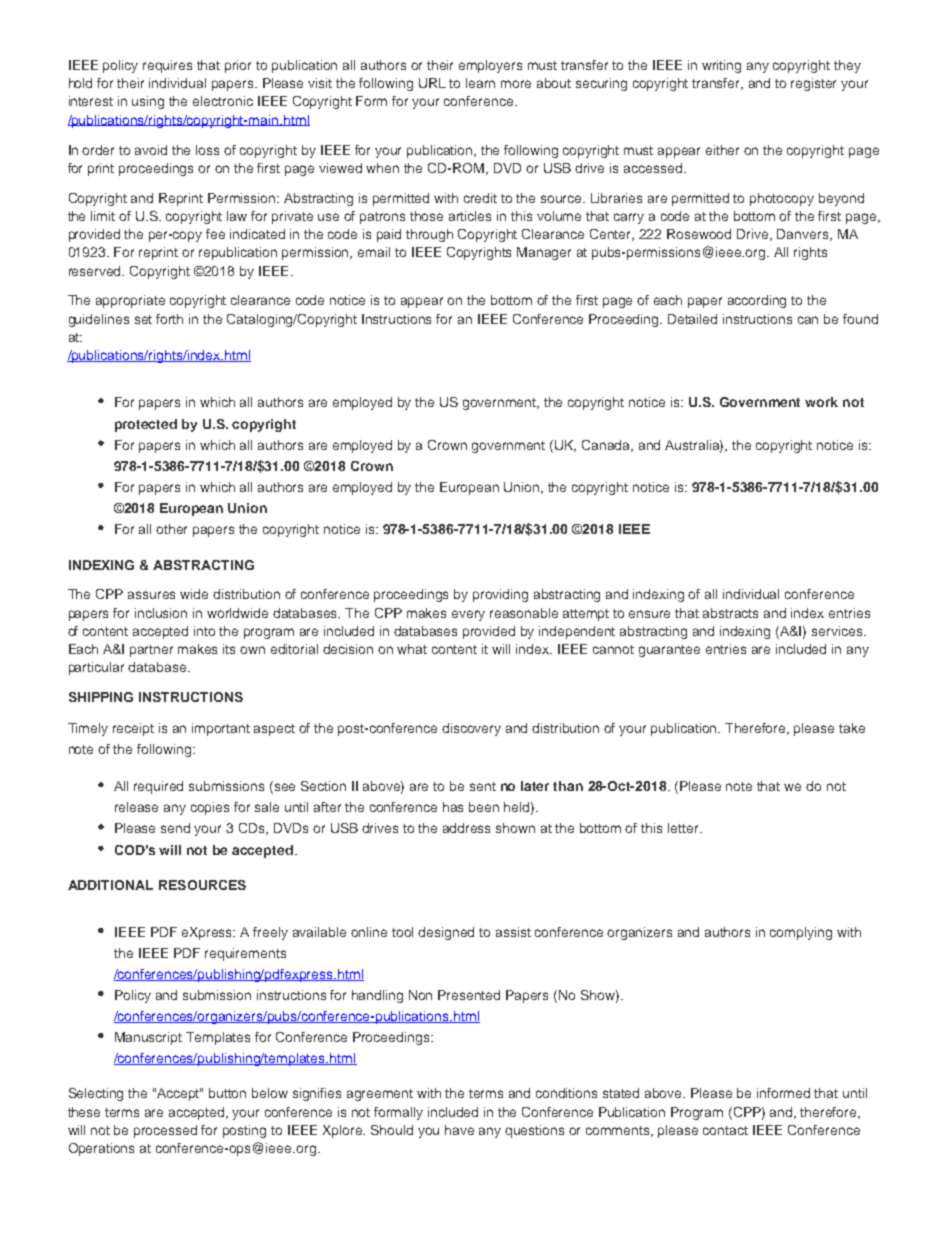 This screenshot has height=1233, width=952. Describe the element at coordinates (148, 102) in the screenshot. I see `using` at that location.
